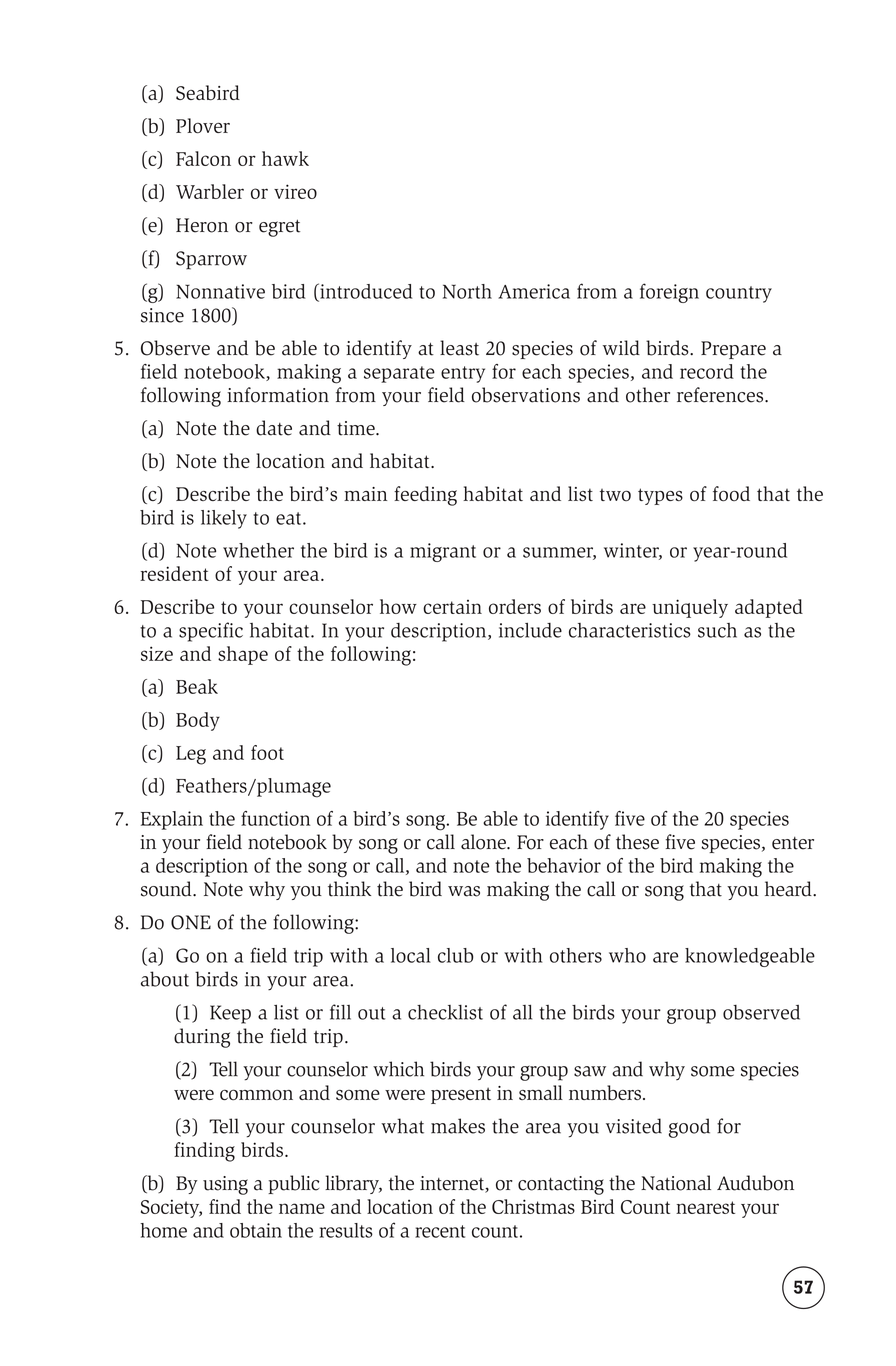 This image has width=896, height=1366. Describe the element at coordinates (530, 630) in the image. I see `include` at that location.
